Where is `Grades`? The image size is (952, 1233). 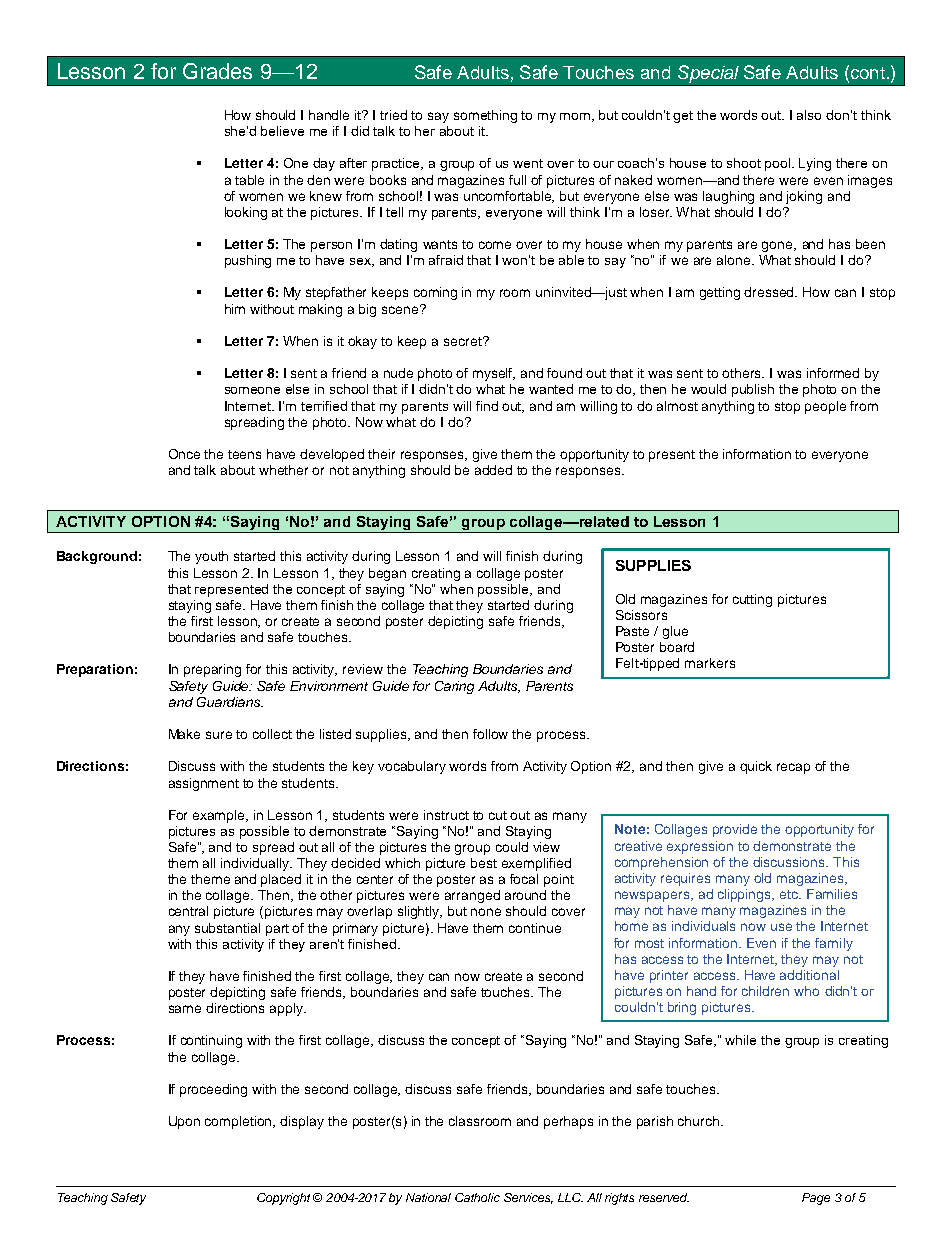 Grades is located at coordinates (217, 71).
